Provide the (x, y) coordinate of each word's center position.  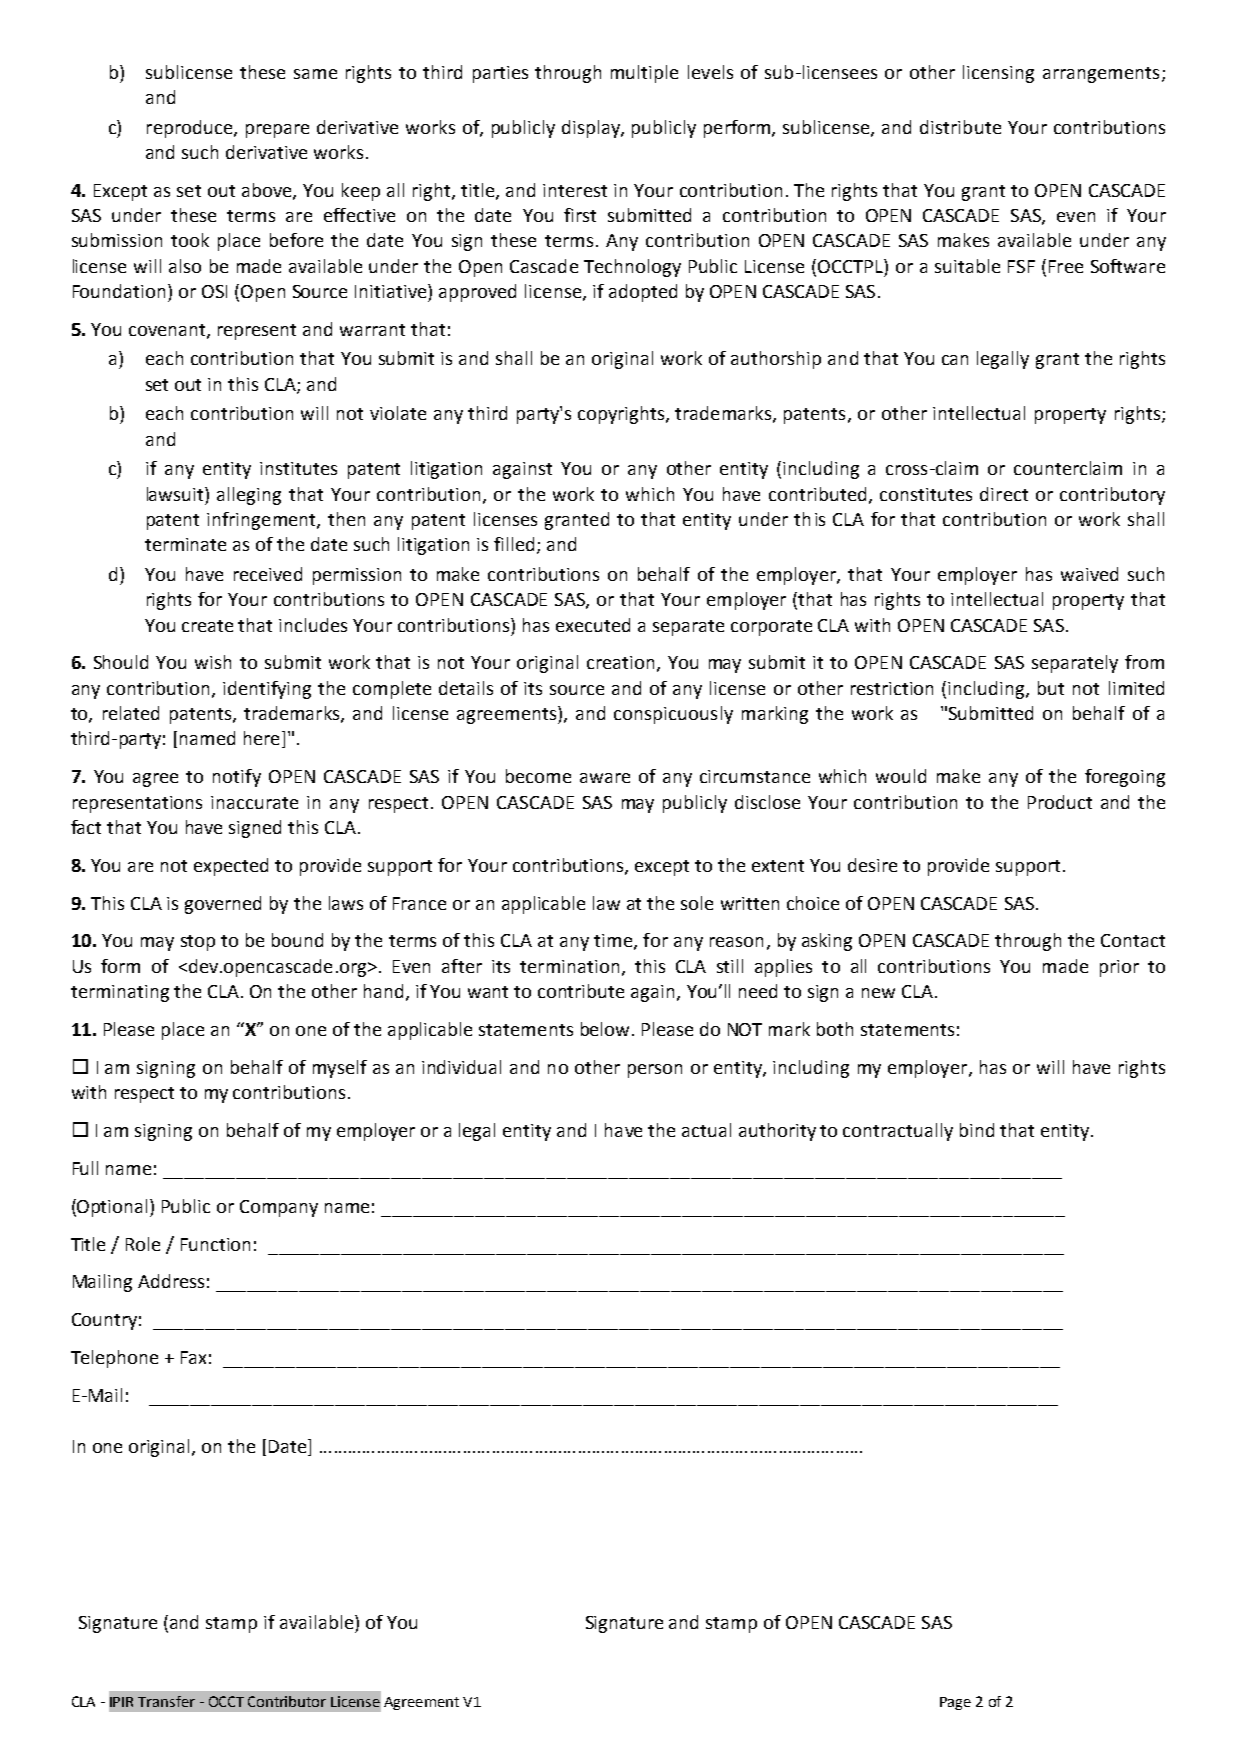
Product (1060, 802)
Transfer (166, 1701)
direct (1004, 494)
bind (977, 1130)
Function (215, 1244)
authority (777, 1132)
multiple (644, 74)
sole (697, 903)
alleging (249, 496)
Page (955, 1703)
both (835, 1029)
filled (514, 544)
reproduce (189, 129)
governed (223, 905)
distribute (960, 127)
